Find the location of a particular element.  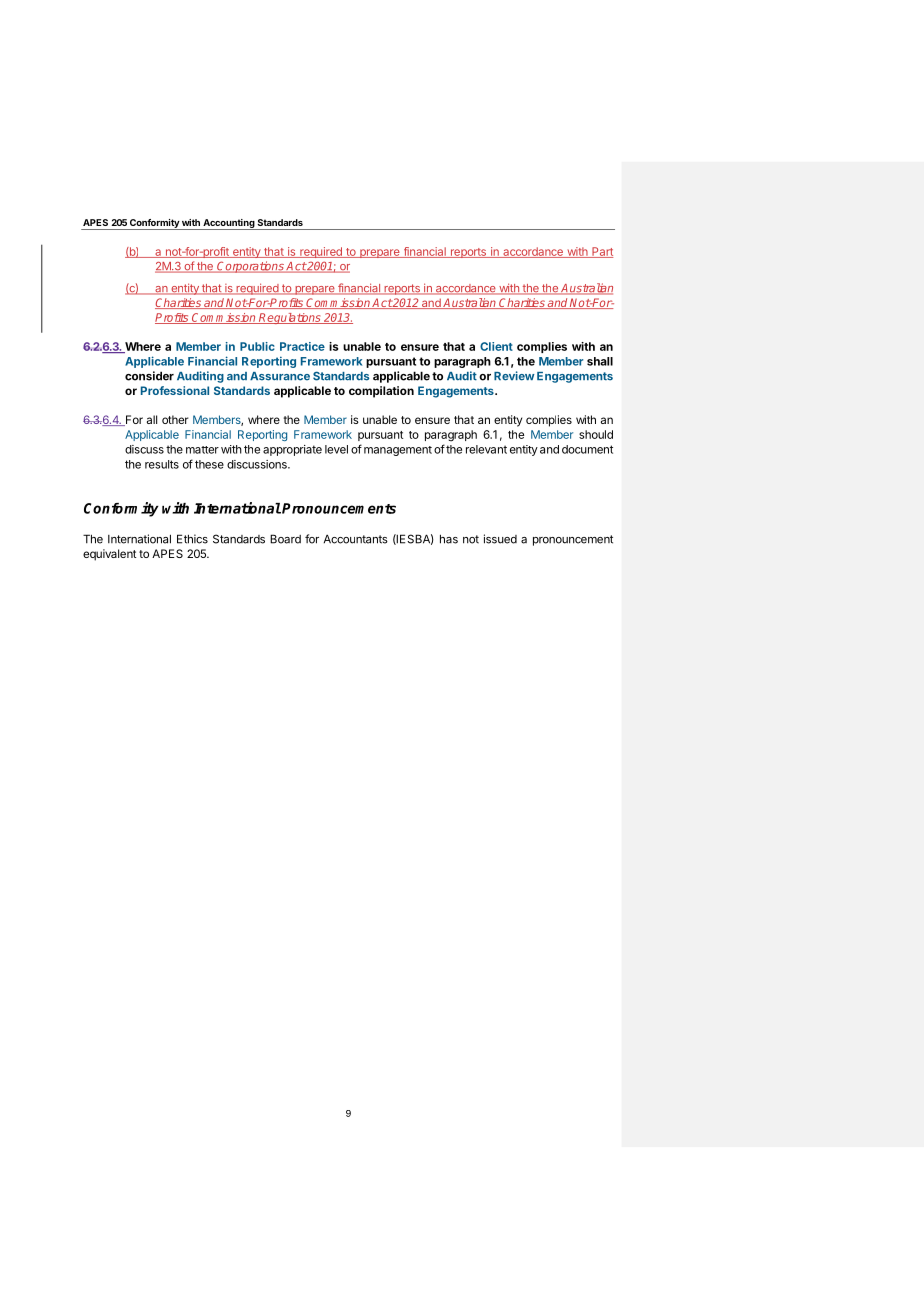

Ethics is located at coordinates (192, 539).
